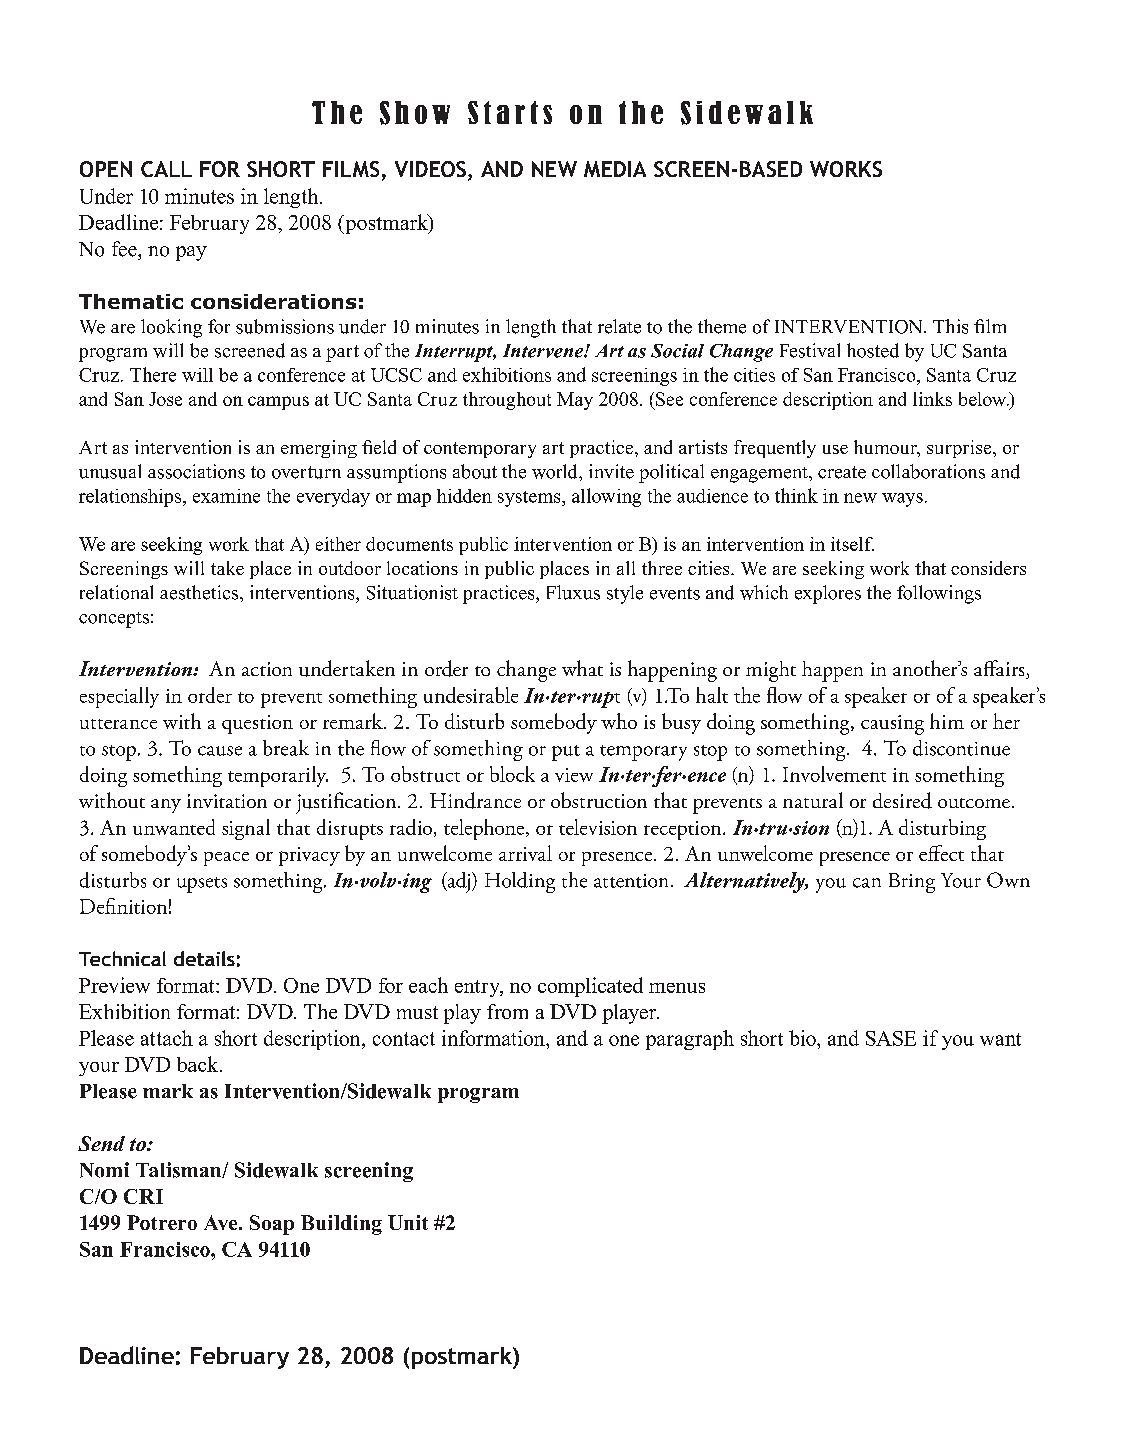 This screenshot has height=1451, width=1122. I want to click on itself, so click(852, 544).
